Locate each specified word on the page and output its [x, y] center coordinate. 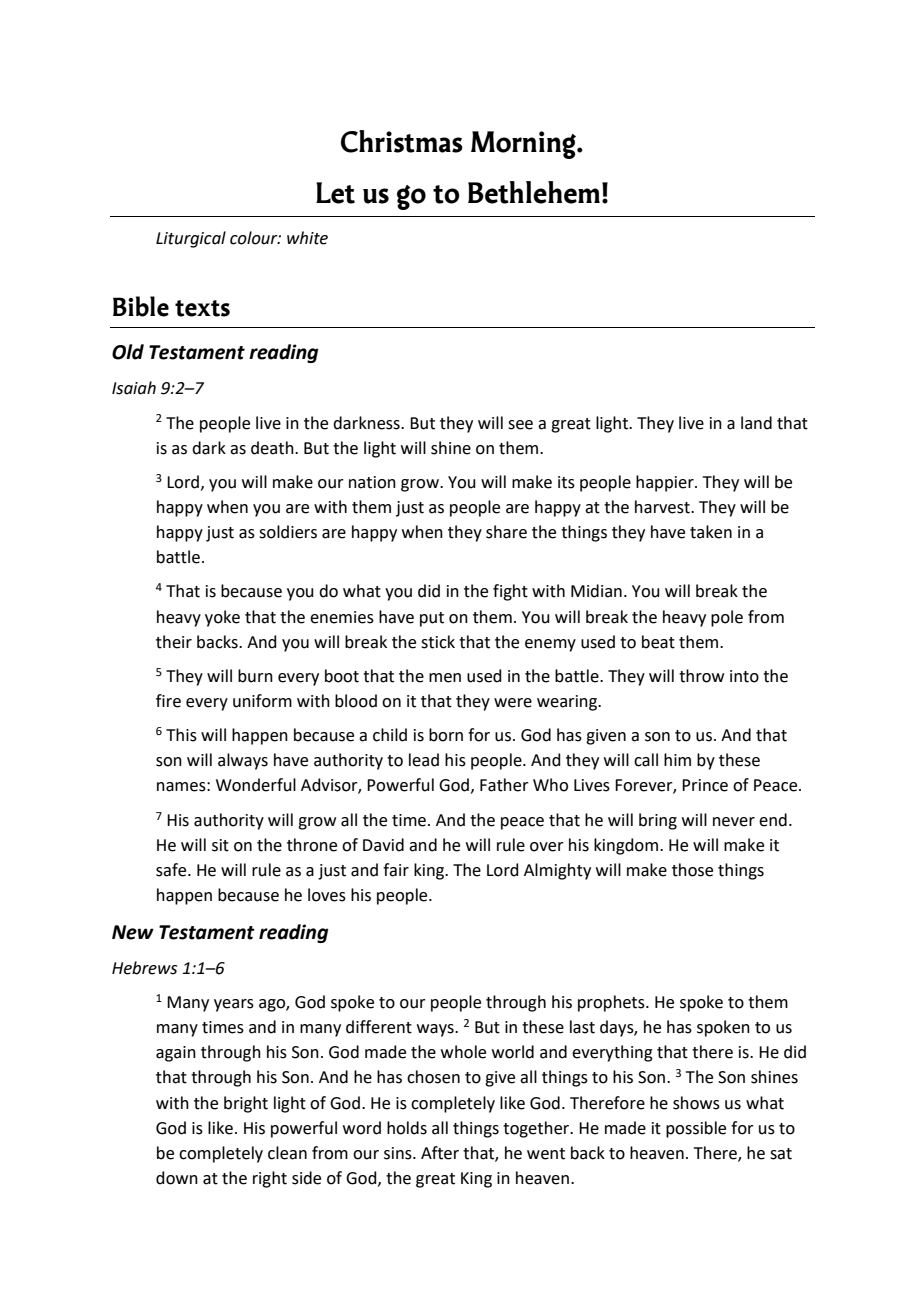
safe [172, 870]
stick [438, 642]
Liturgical [191, 239]
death [273, 448]
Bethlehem [534, 192]
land [756, 423]
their [174, 642]
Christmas [402, 141]
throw [701, 676]
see [520, 425]
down [177, 1178]
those [692, 870]
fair [396, 870]
